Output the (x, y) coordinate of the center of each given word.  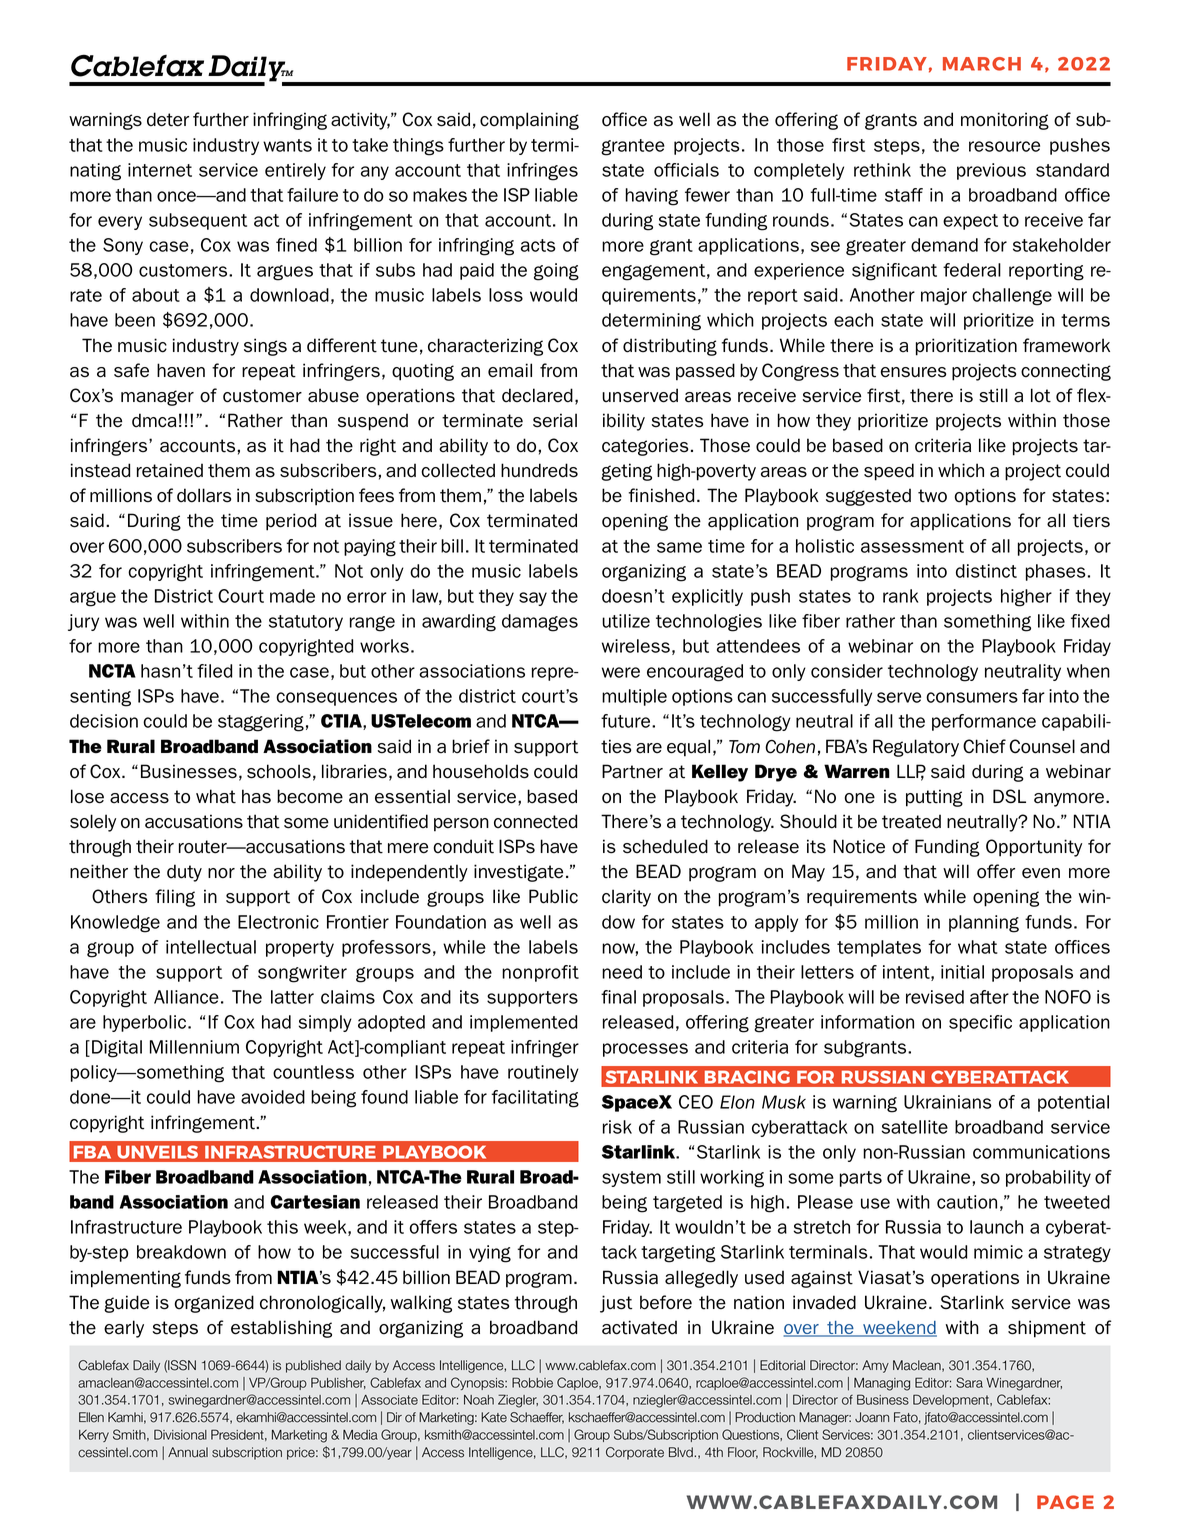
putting (934, 798)
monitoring (1005, 121)
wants (287, 145)
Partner (632, 771)
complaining (529, 121)
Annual (188, 1452)
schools (279, 771)
